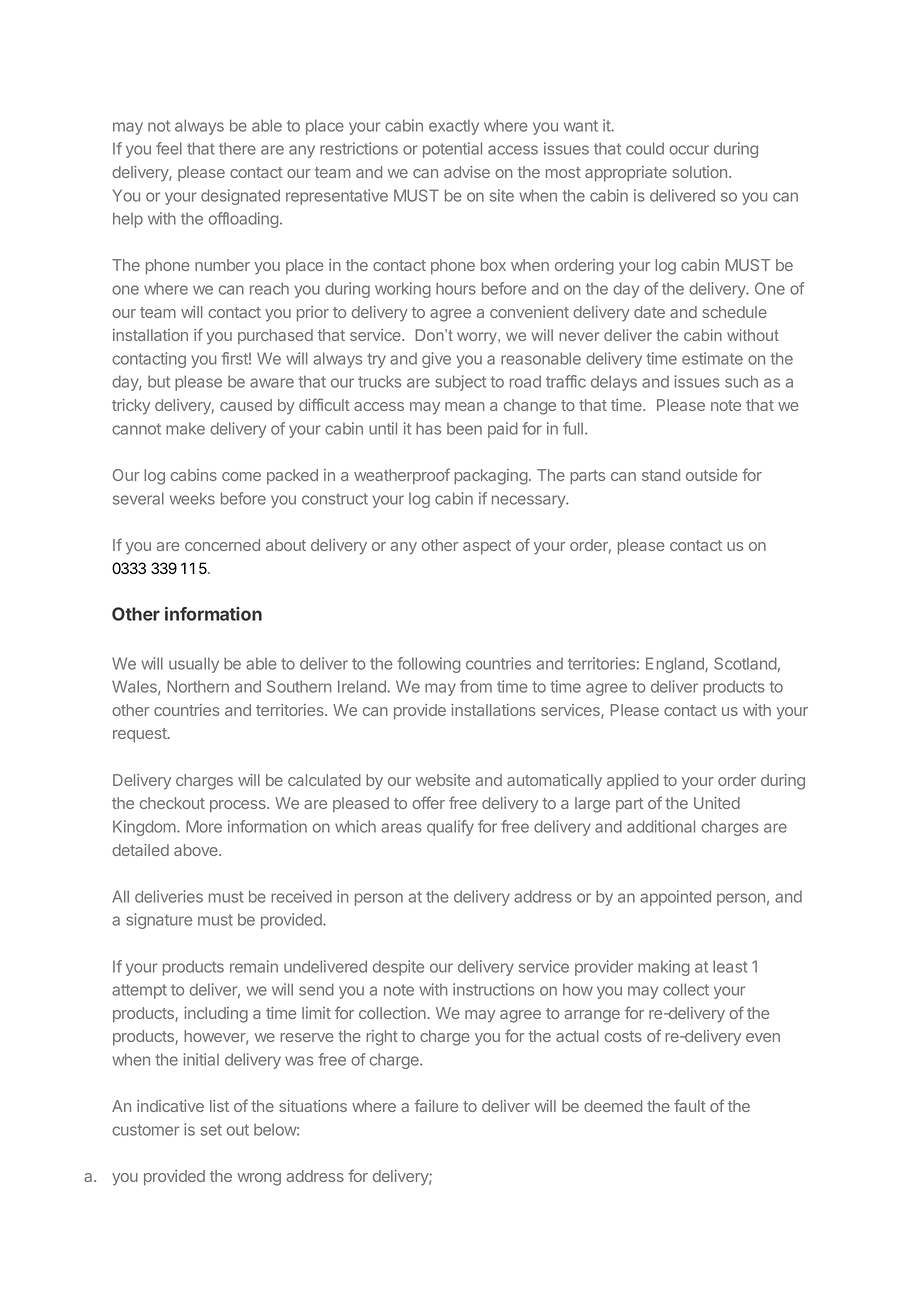 Image resolution: width=924 pixels, height=1308 pixels. What do you see at coordinates (487, 547) in the screenshot?
I see `aspect` at bounding box center [487, 547].
